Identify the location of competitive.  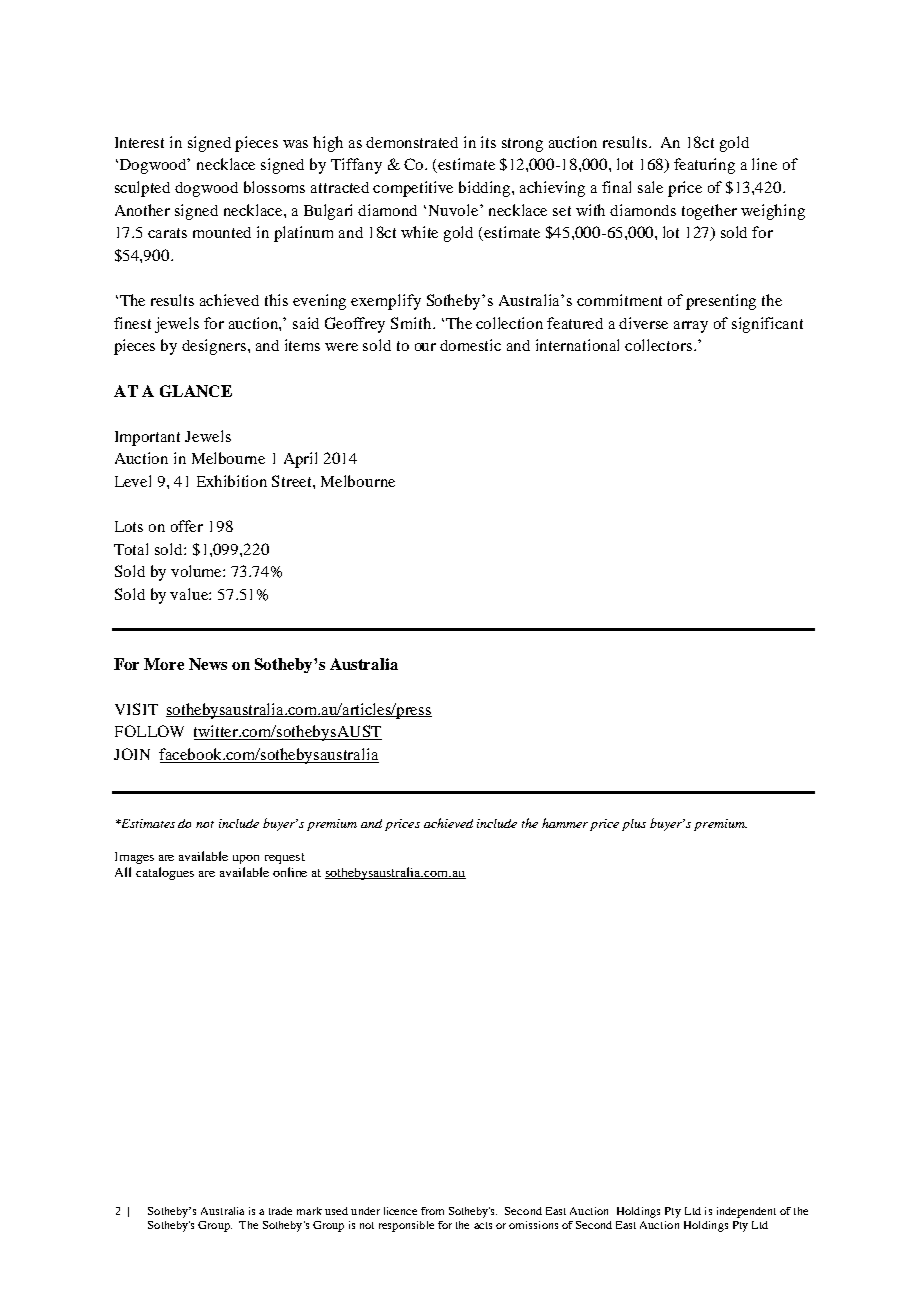
(413, 189).
